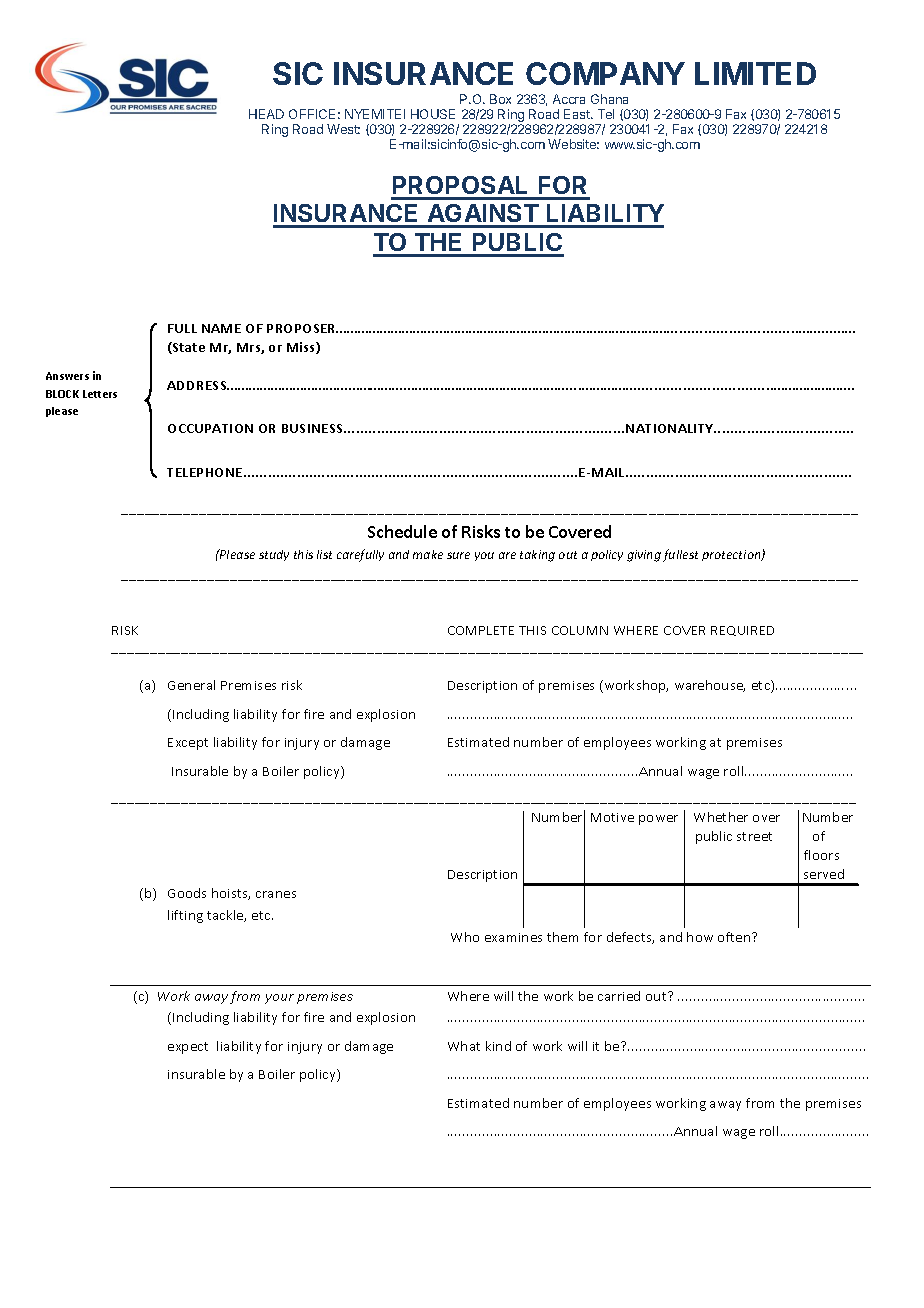  Describe the element at coordinates (302, 328) in the screenshot. I see `PROPOSER` at that location.
